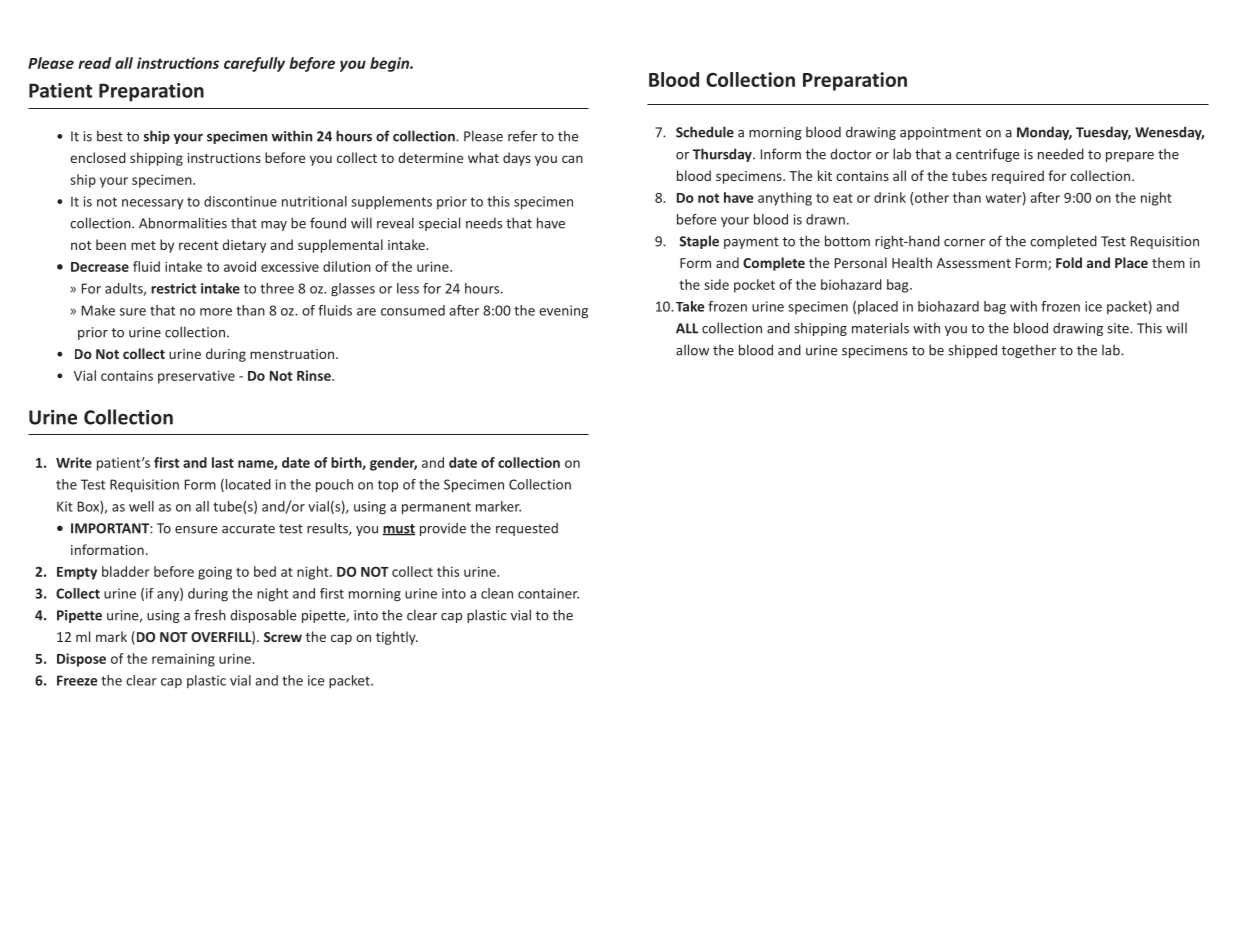 This screenshot has width=1233, height=952. Describe the element at coordinates (196, 377) in the screenshot. I see `preservative` at that location.
